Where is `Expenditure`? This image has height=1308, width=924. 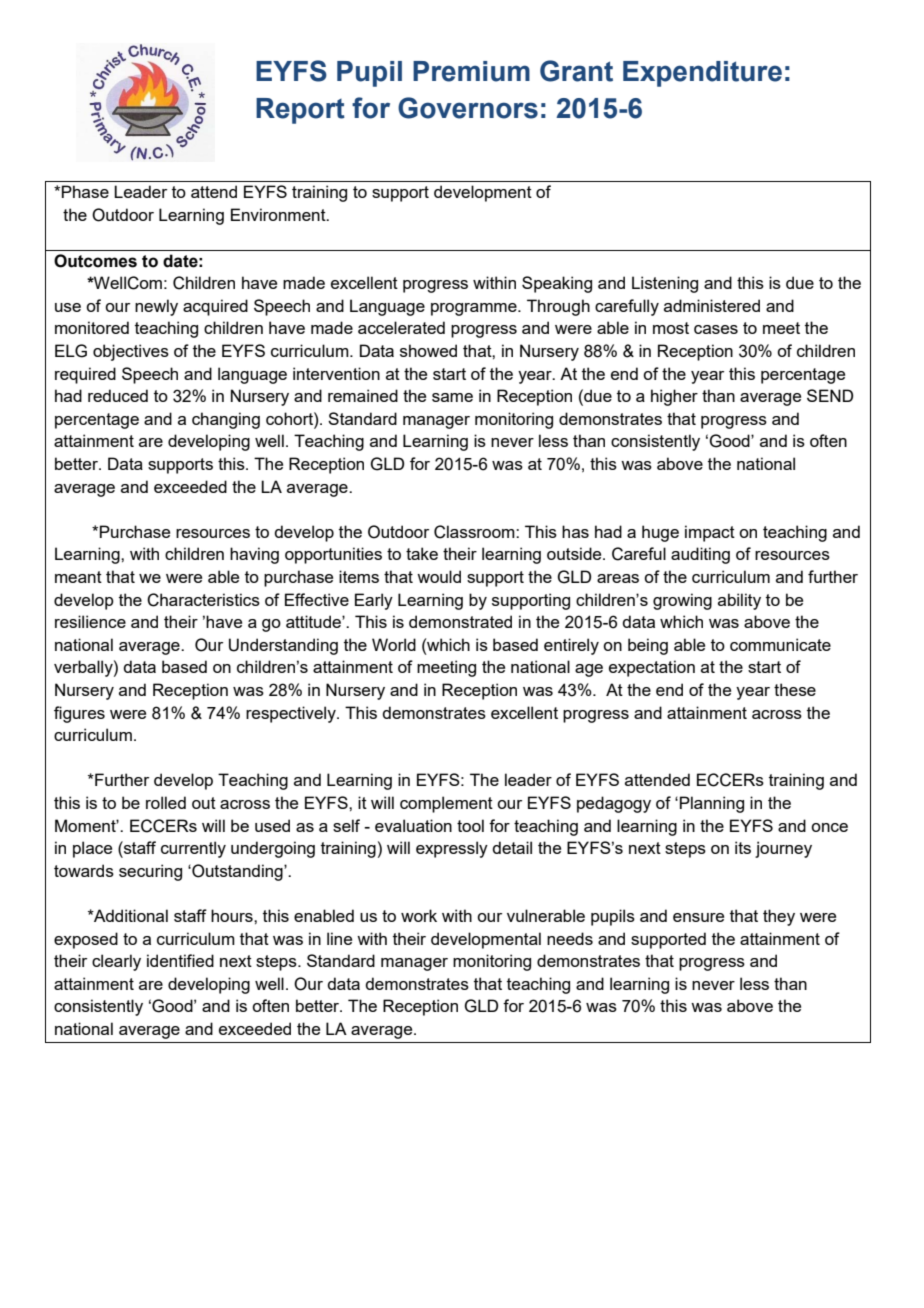
Expenditure is located at coordinates (702, 74).
